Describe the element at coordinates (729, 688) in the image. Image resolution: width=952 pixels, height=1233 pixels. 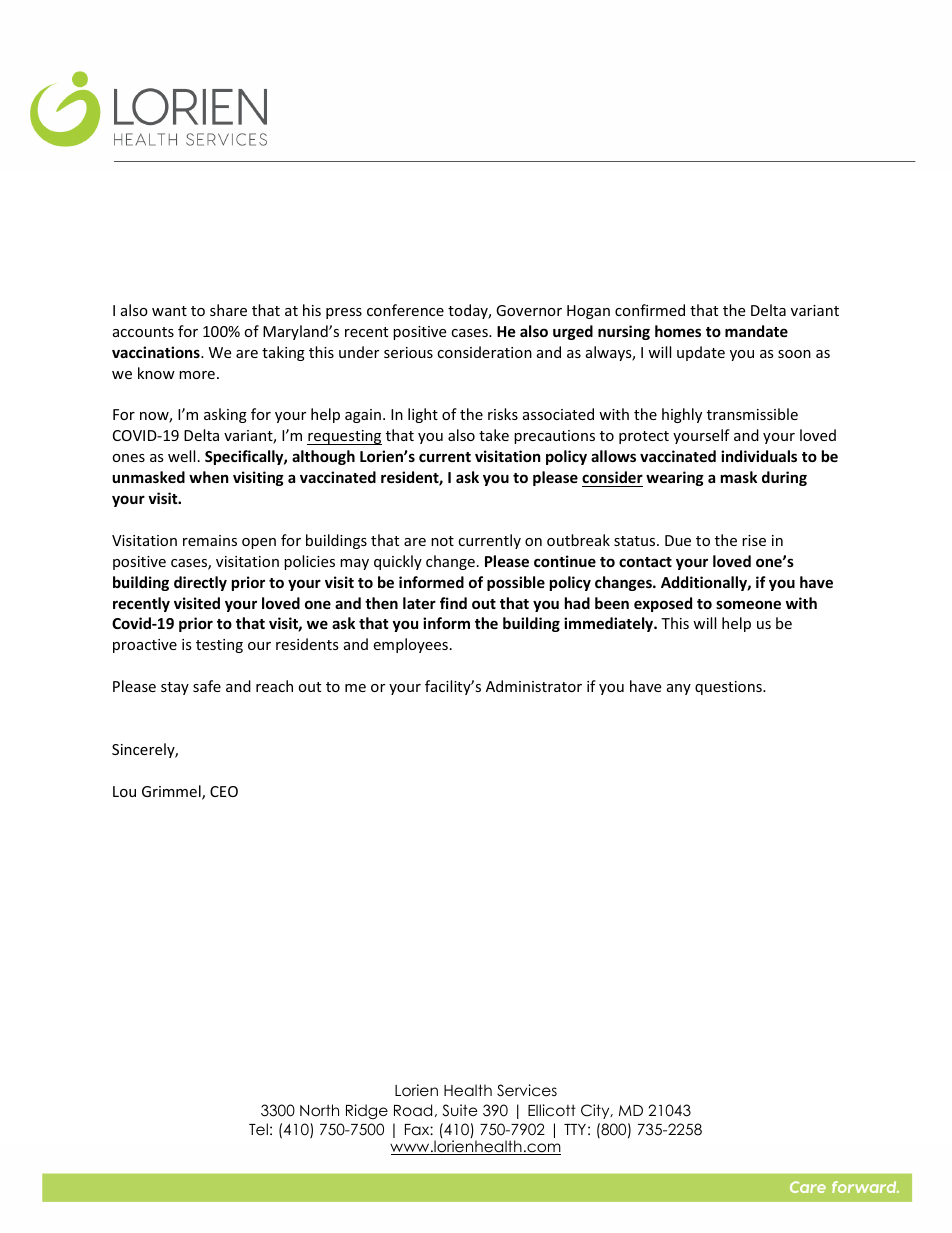
I see `questions` at that location.
